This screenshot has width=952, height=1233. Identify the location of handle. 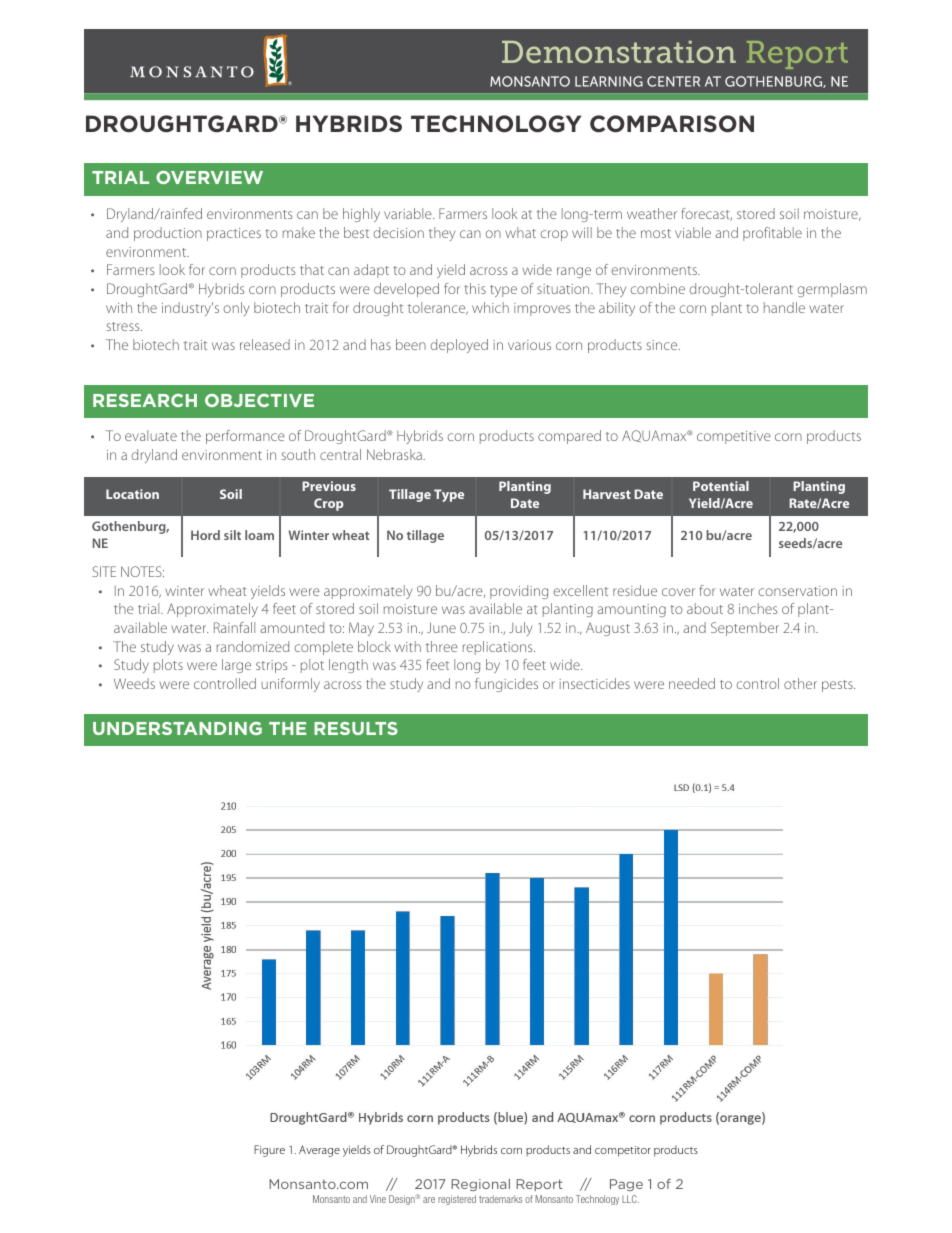
(784, 307).
